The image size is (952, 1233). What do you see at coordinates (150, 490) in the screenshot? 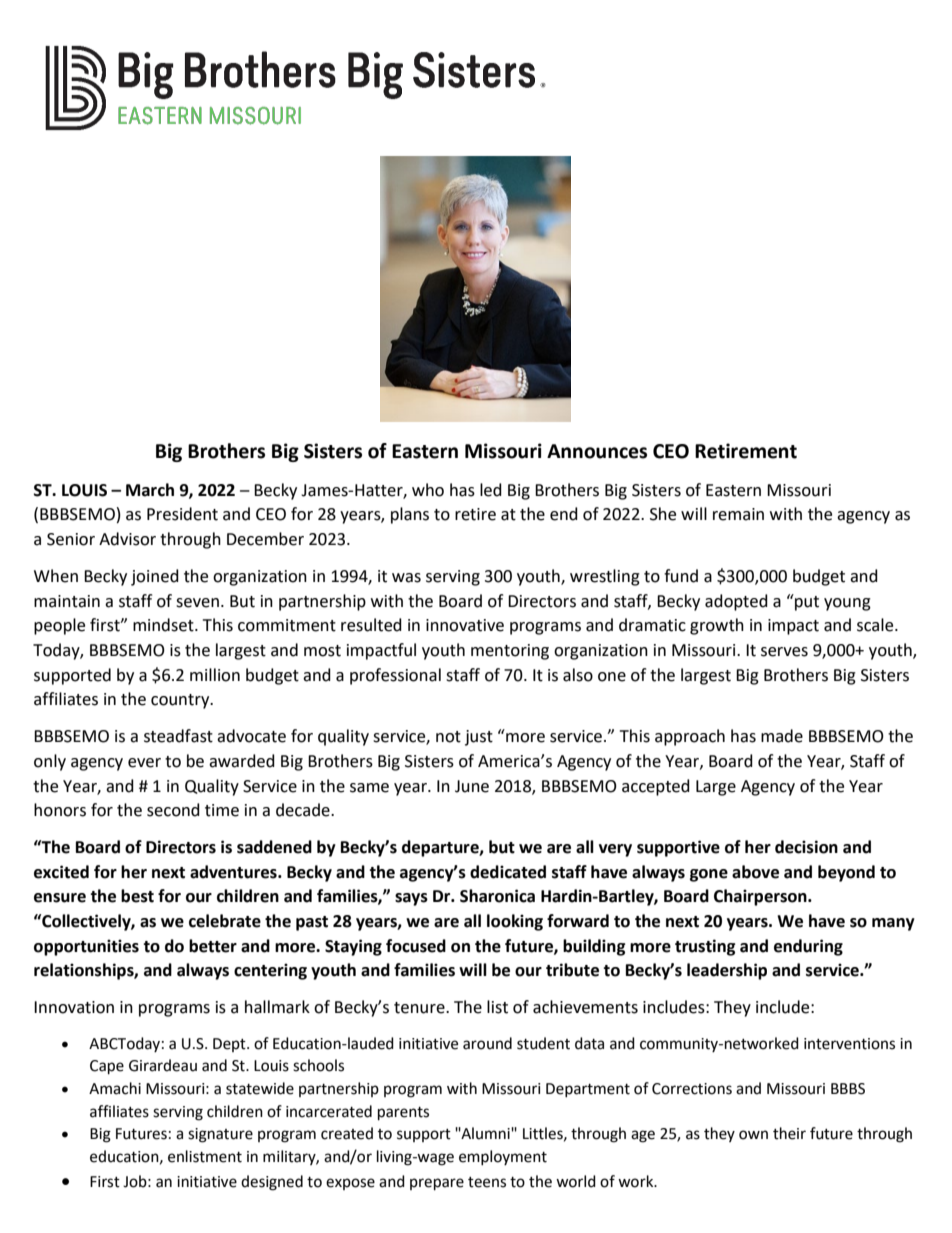
I see `March` at bounding box center [150, 490].
